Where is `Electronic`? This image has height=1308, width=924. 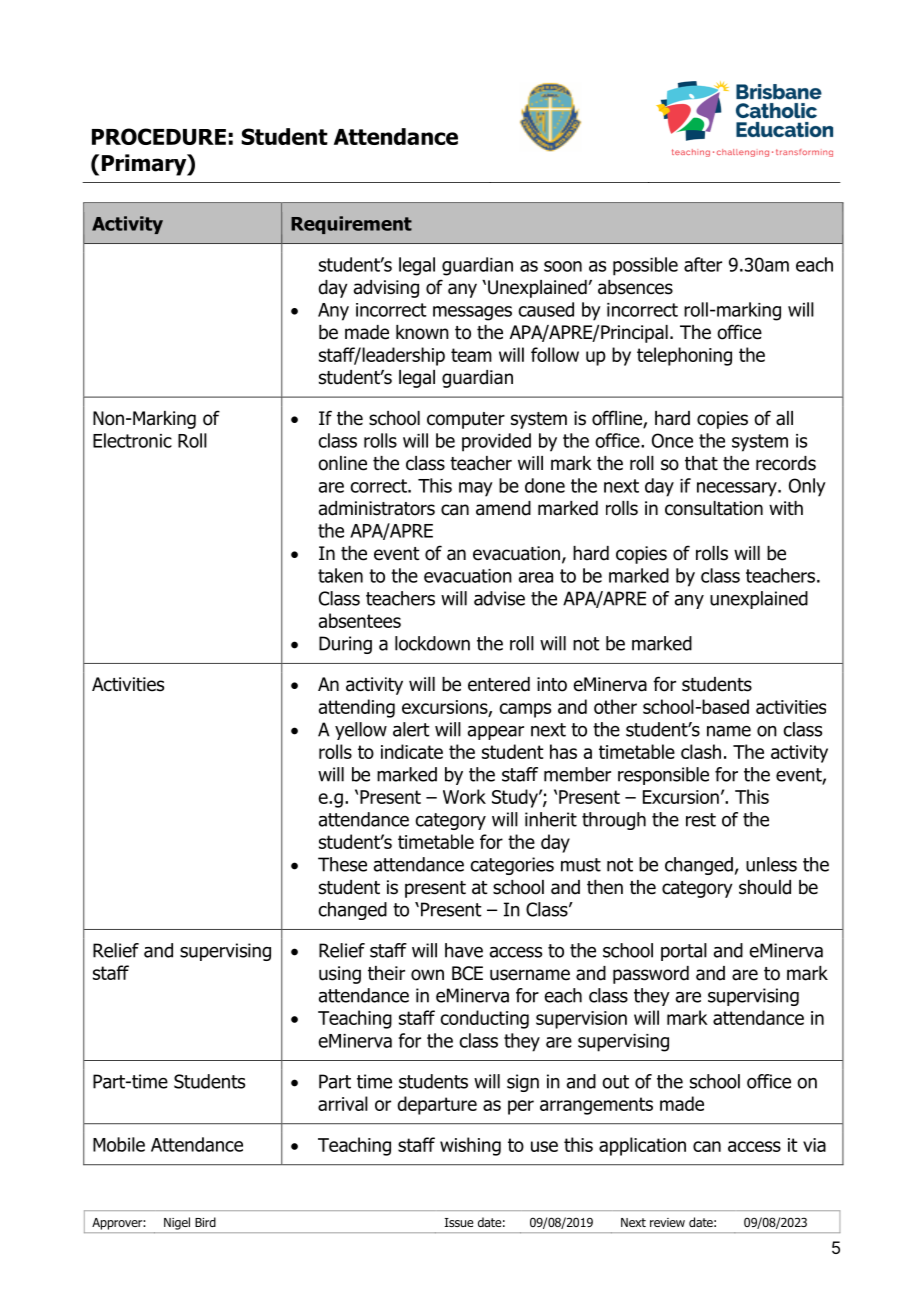
Electronic is located at coordinates (132, 440).
